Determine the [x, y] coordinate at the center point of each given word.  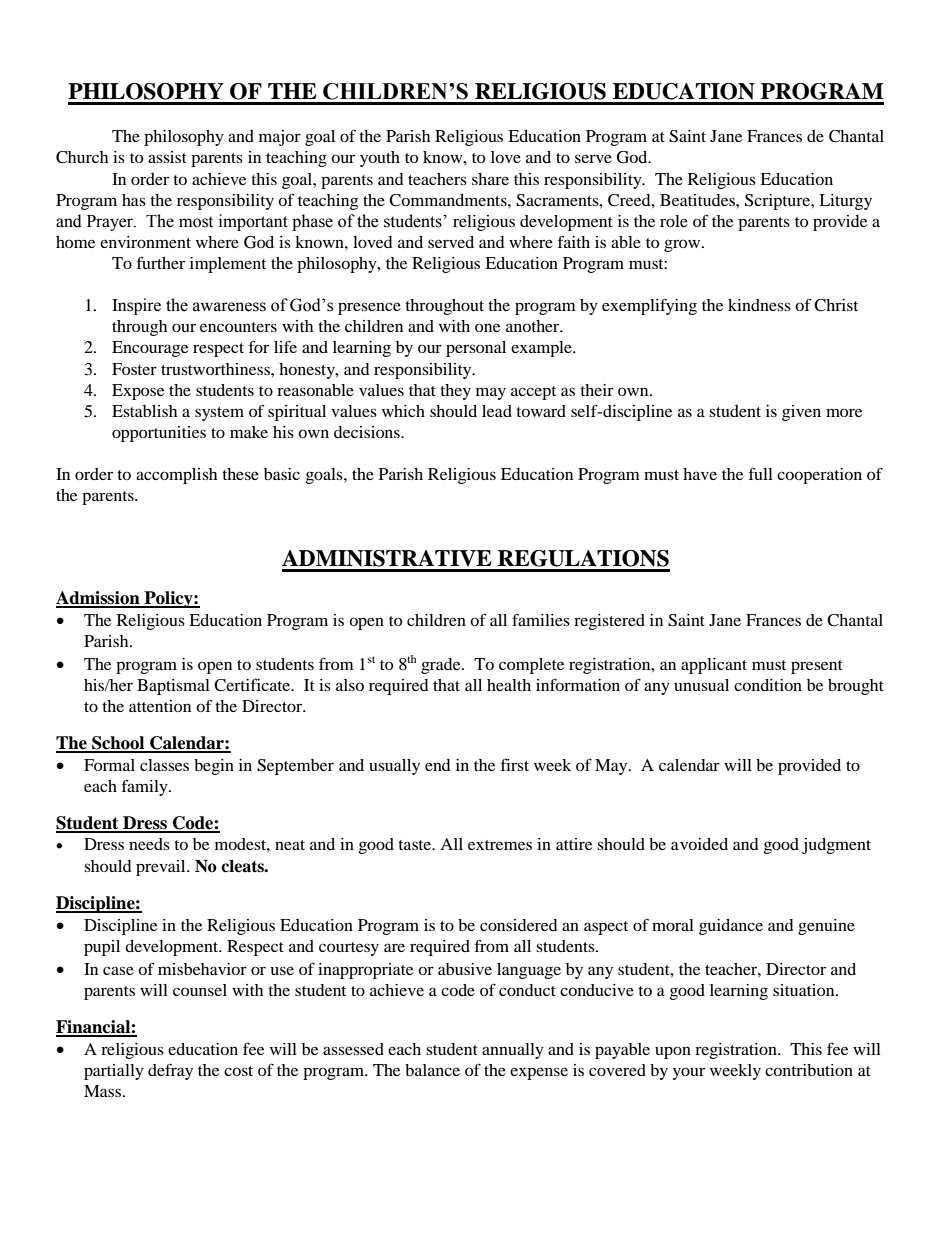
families [541, 619]
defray [170, 1071]
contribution [809, 1070]
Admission [99, 599]
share [490, 179]
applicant [714, 666]
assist [167, 157]
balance [432, 1070]
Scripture [778, 202]
